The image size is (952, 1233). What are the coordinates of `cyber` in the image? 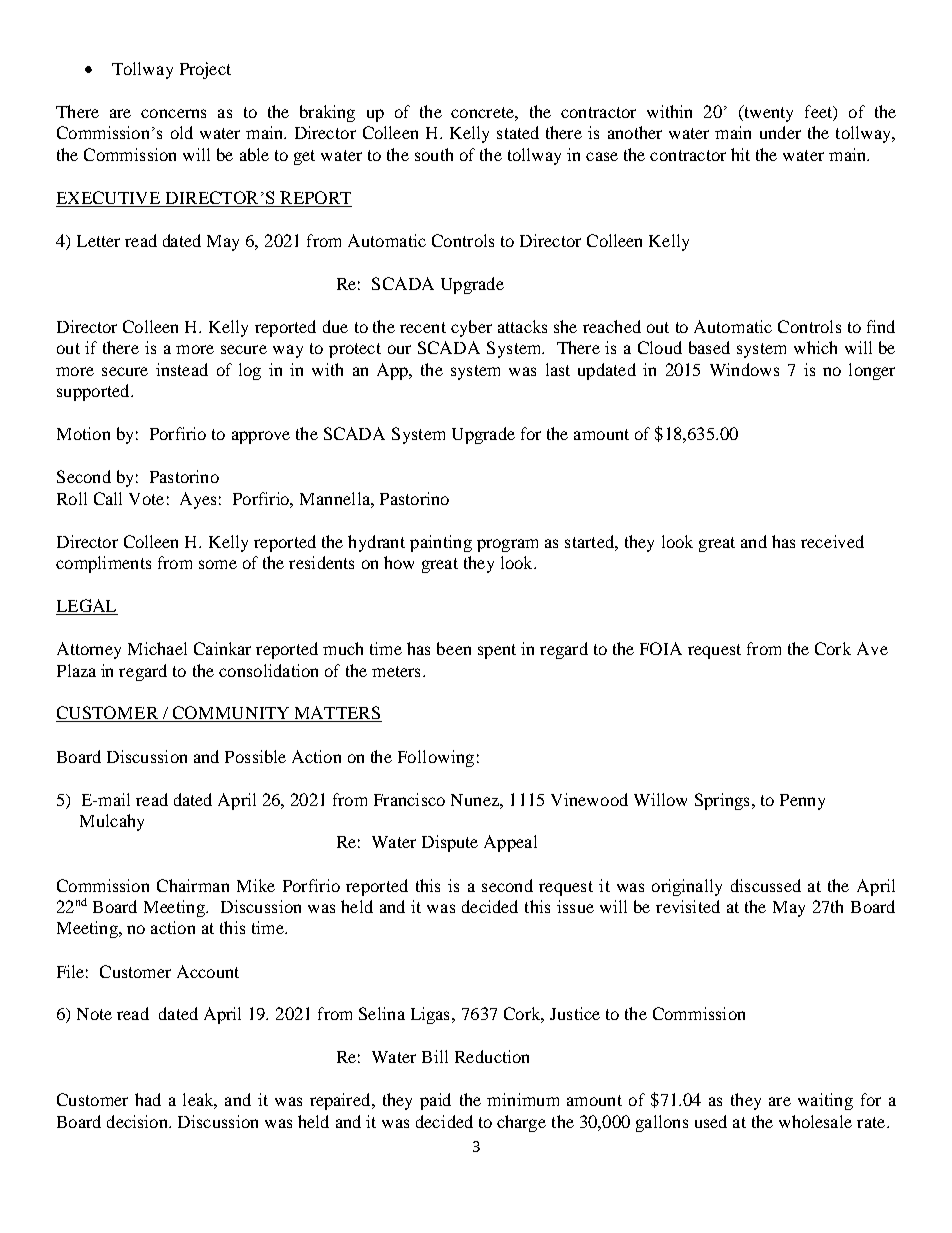 It's located at (471, 328).
